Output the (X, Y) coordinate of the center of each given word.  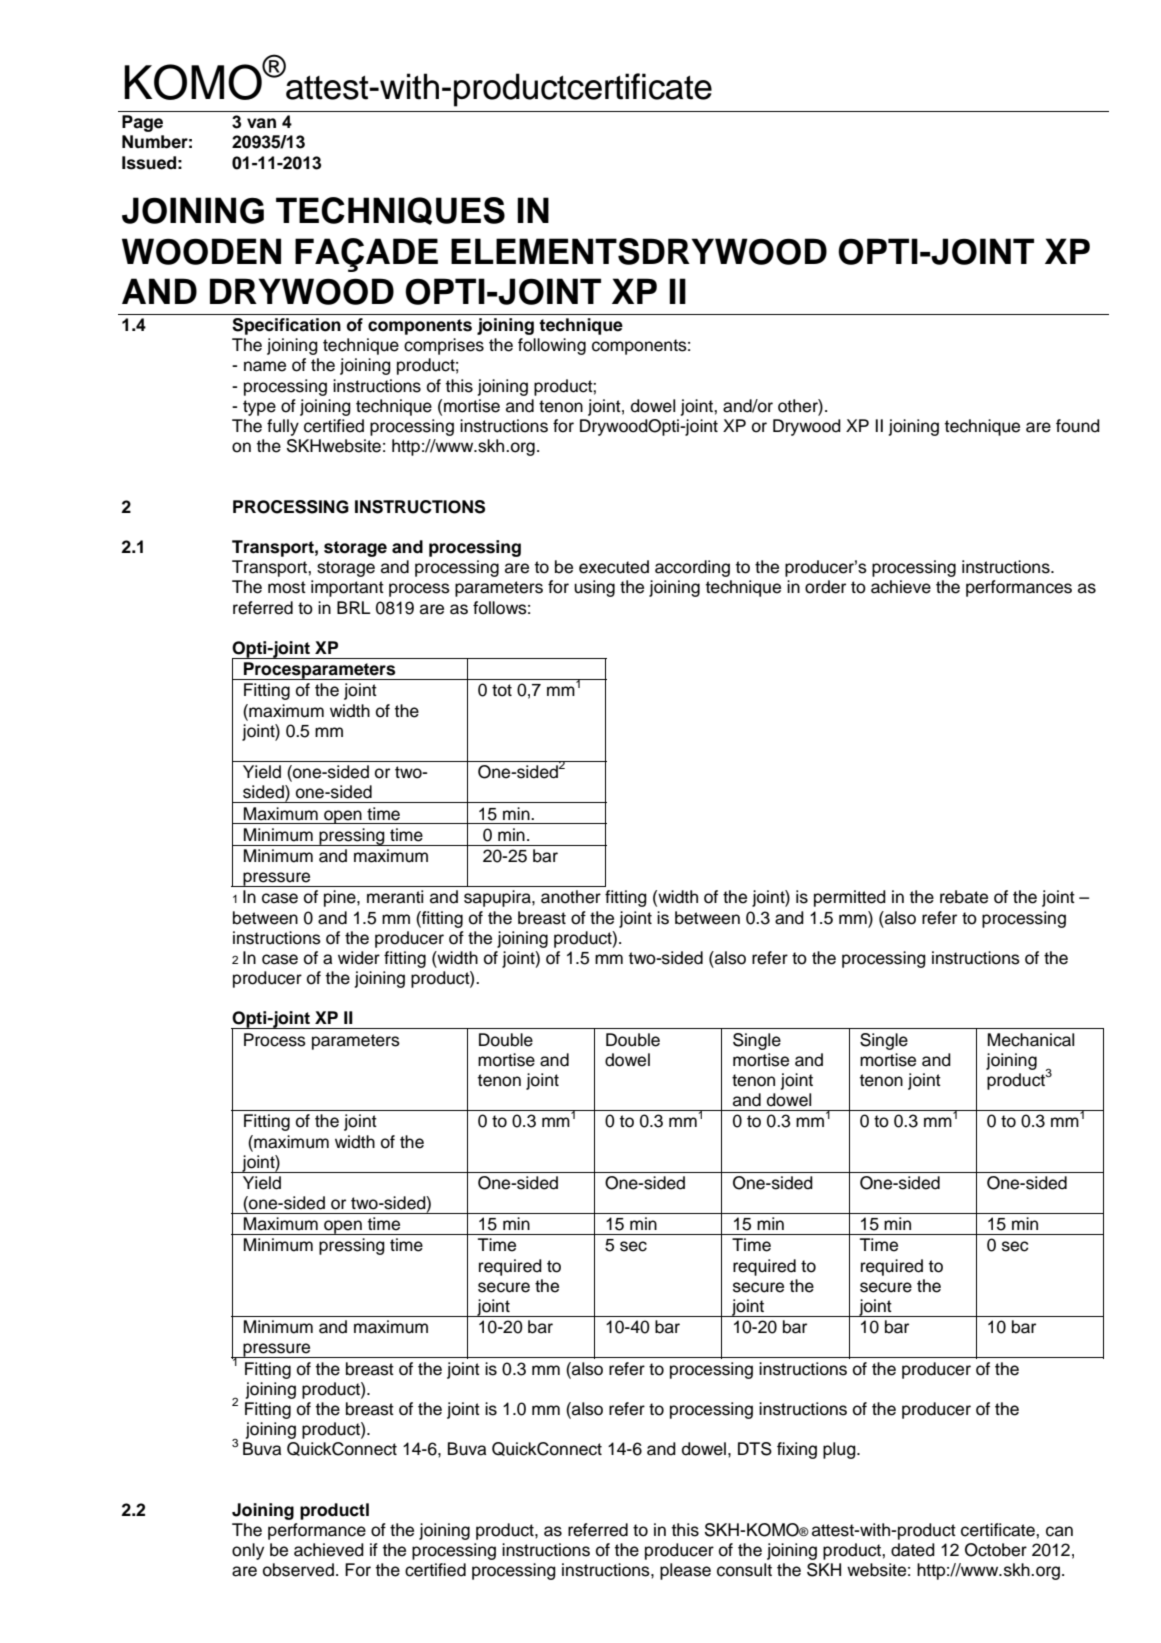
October (996, 1550)
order (825, 587)
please (685, 1571)
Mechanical (1031, 1040)
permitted (850, 898)
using (594, 588)
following (552, 346)
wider (359, 958)
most (287, 587)
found (1078, 426)
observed (298, 1570)
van (261, 123)
